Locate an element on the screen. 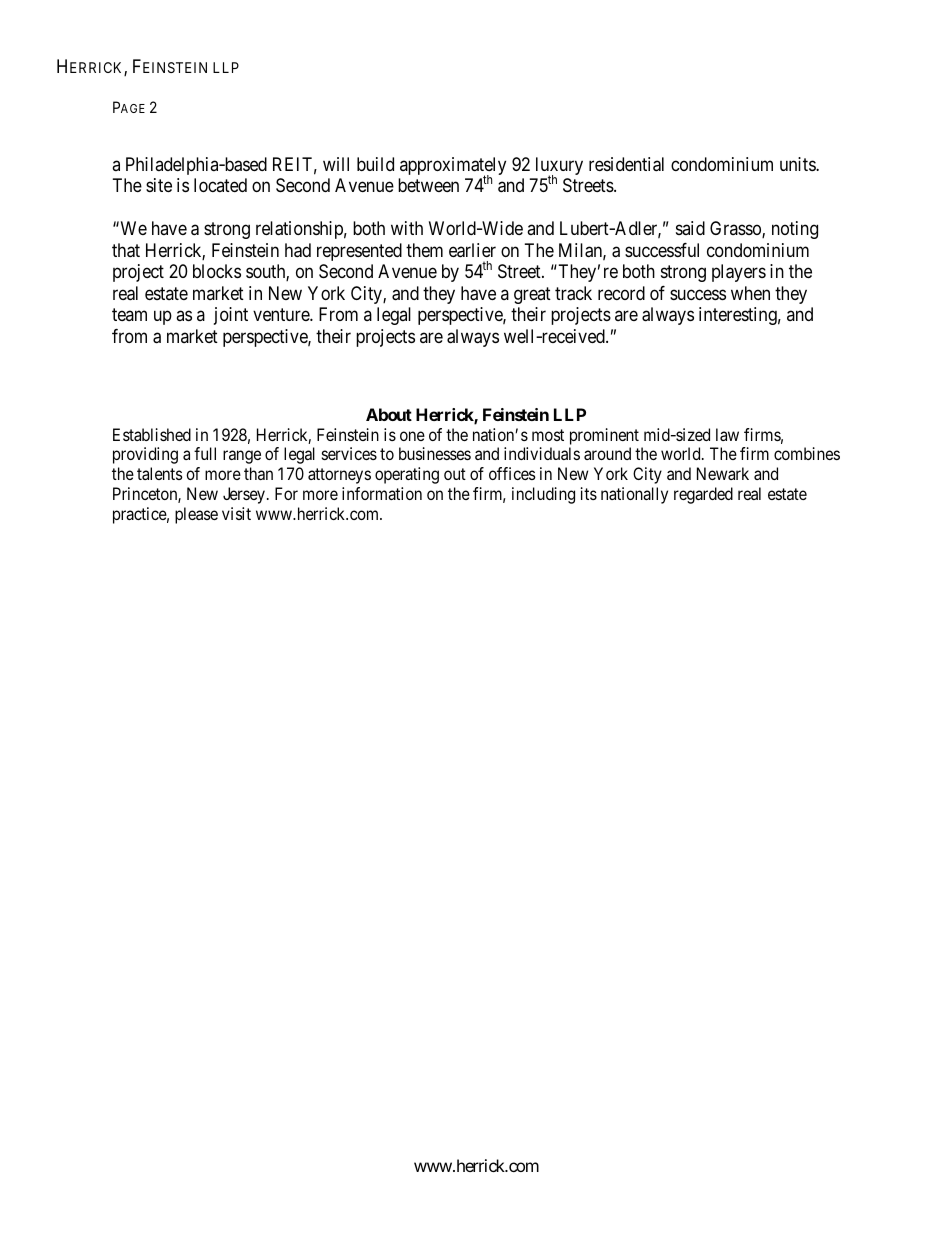 The height and width of the screenshot is (1233, 952). one is located at coordinates (412, 436).
